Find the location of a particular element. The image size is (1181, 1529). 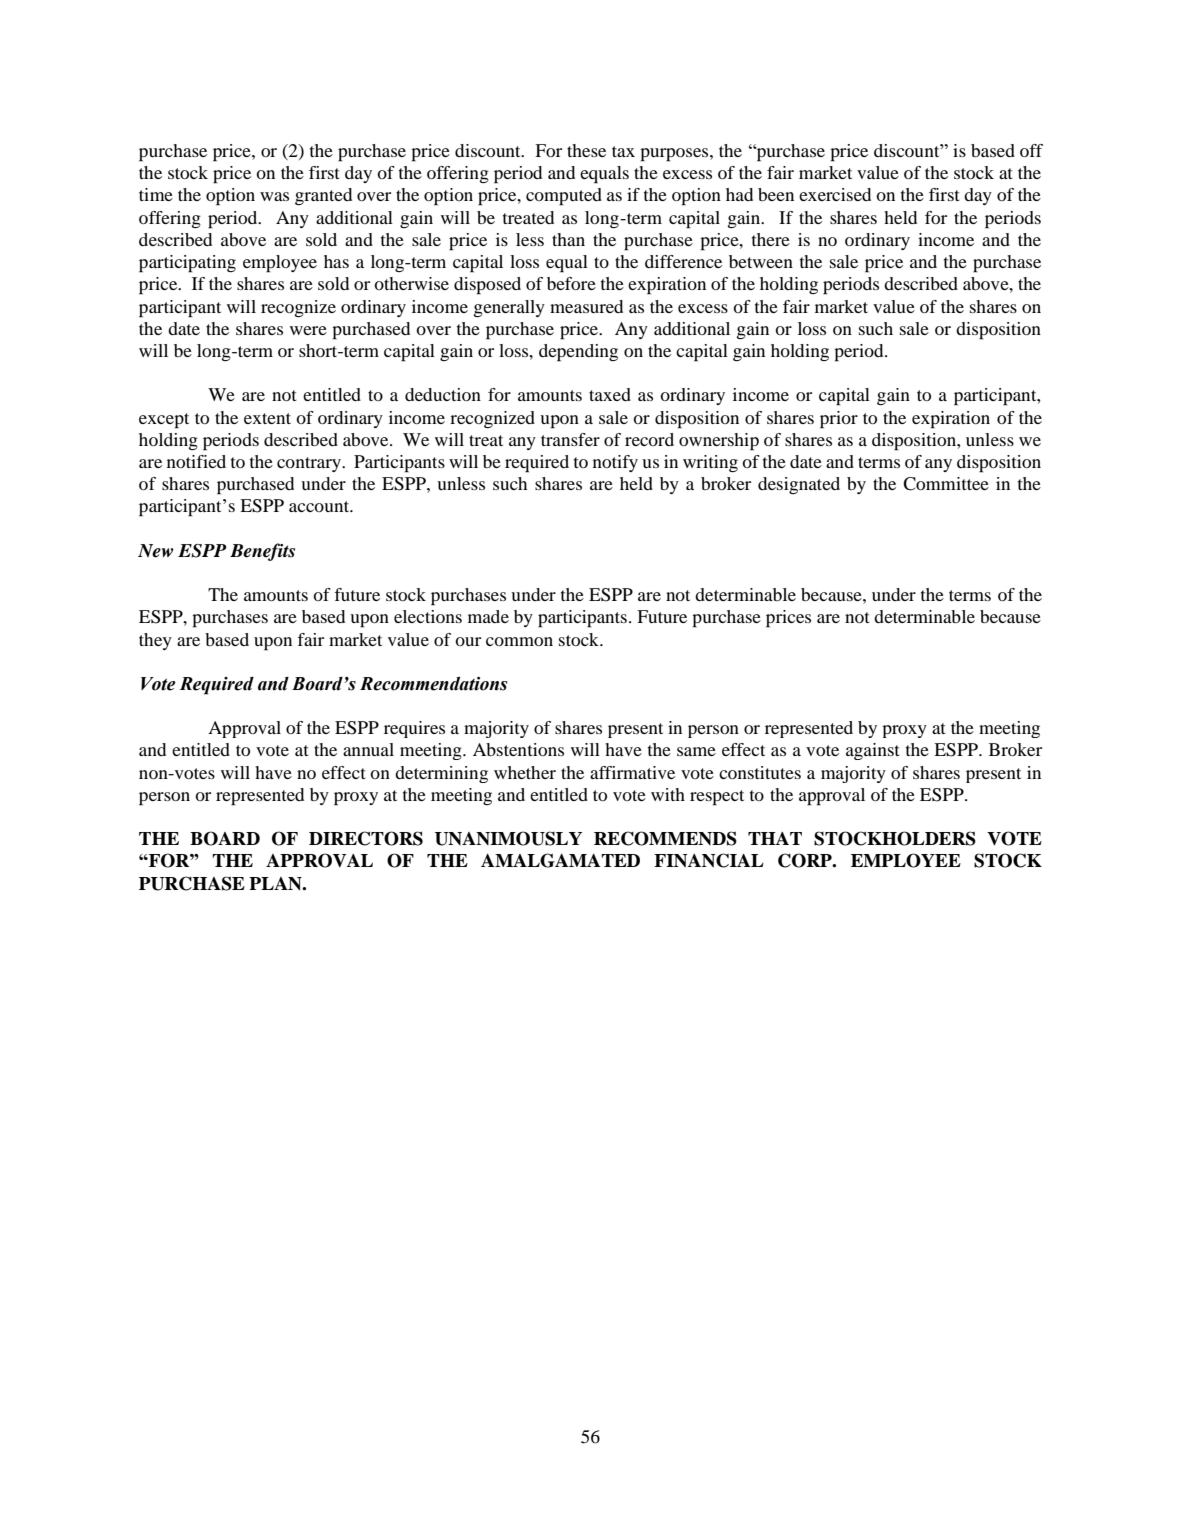

exercised is located at coordinates (835, 194).
